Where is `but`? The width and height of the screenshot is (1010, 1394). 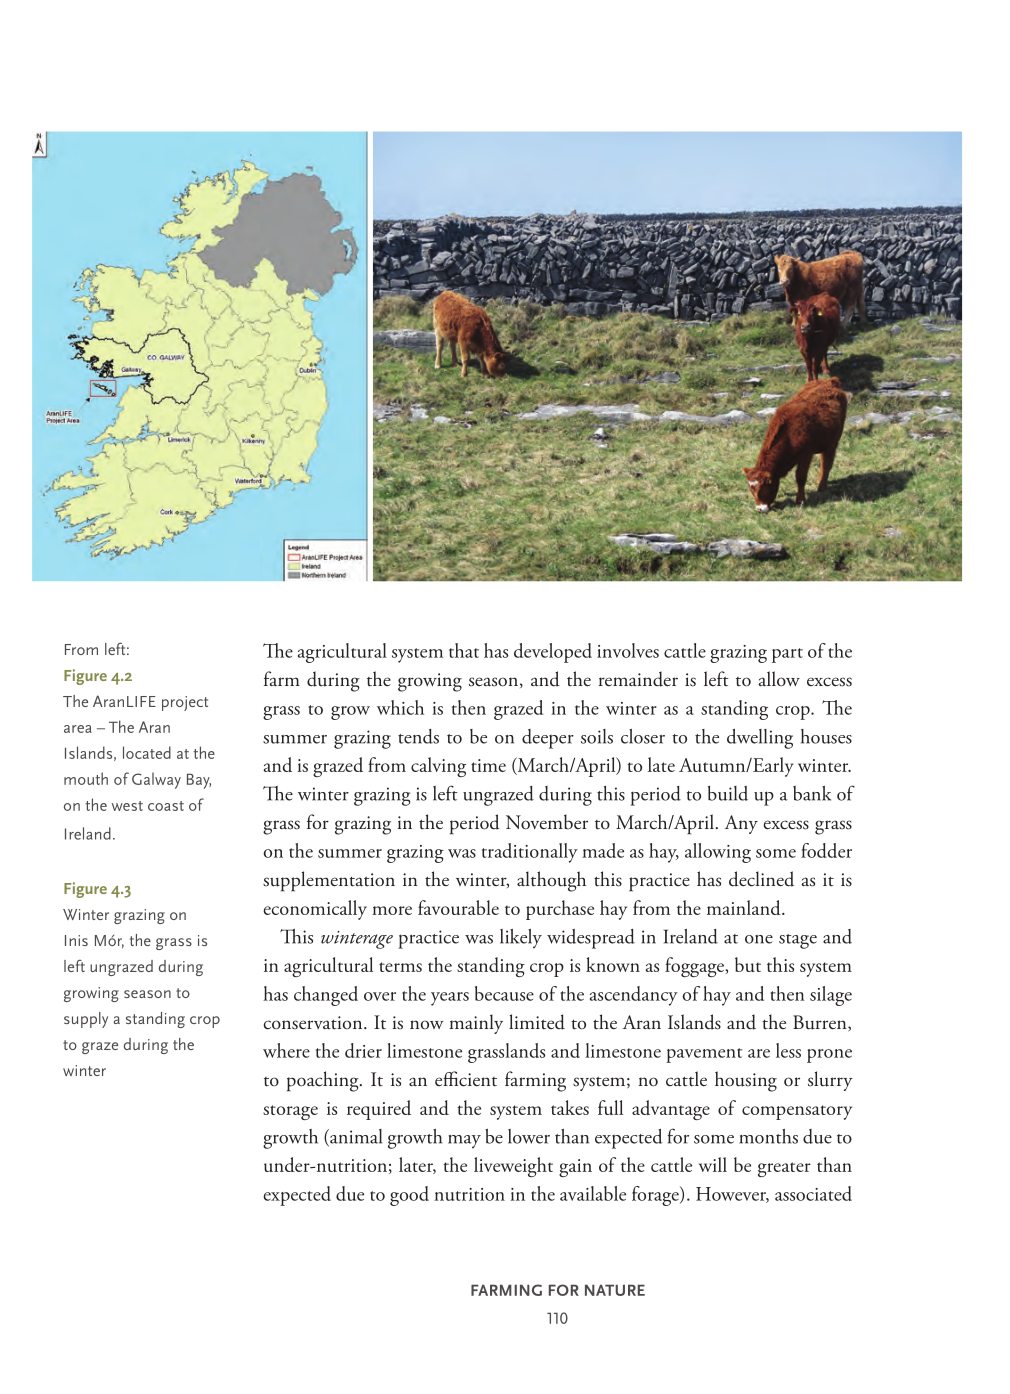
but is located at coordinates (748, 964).
